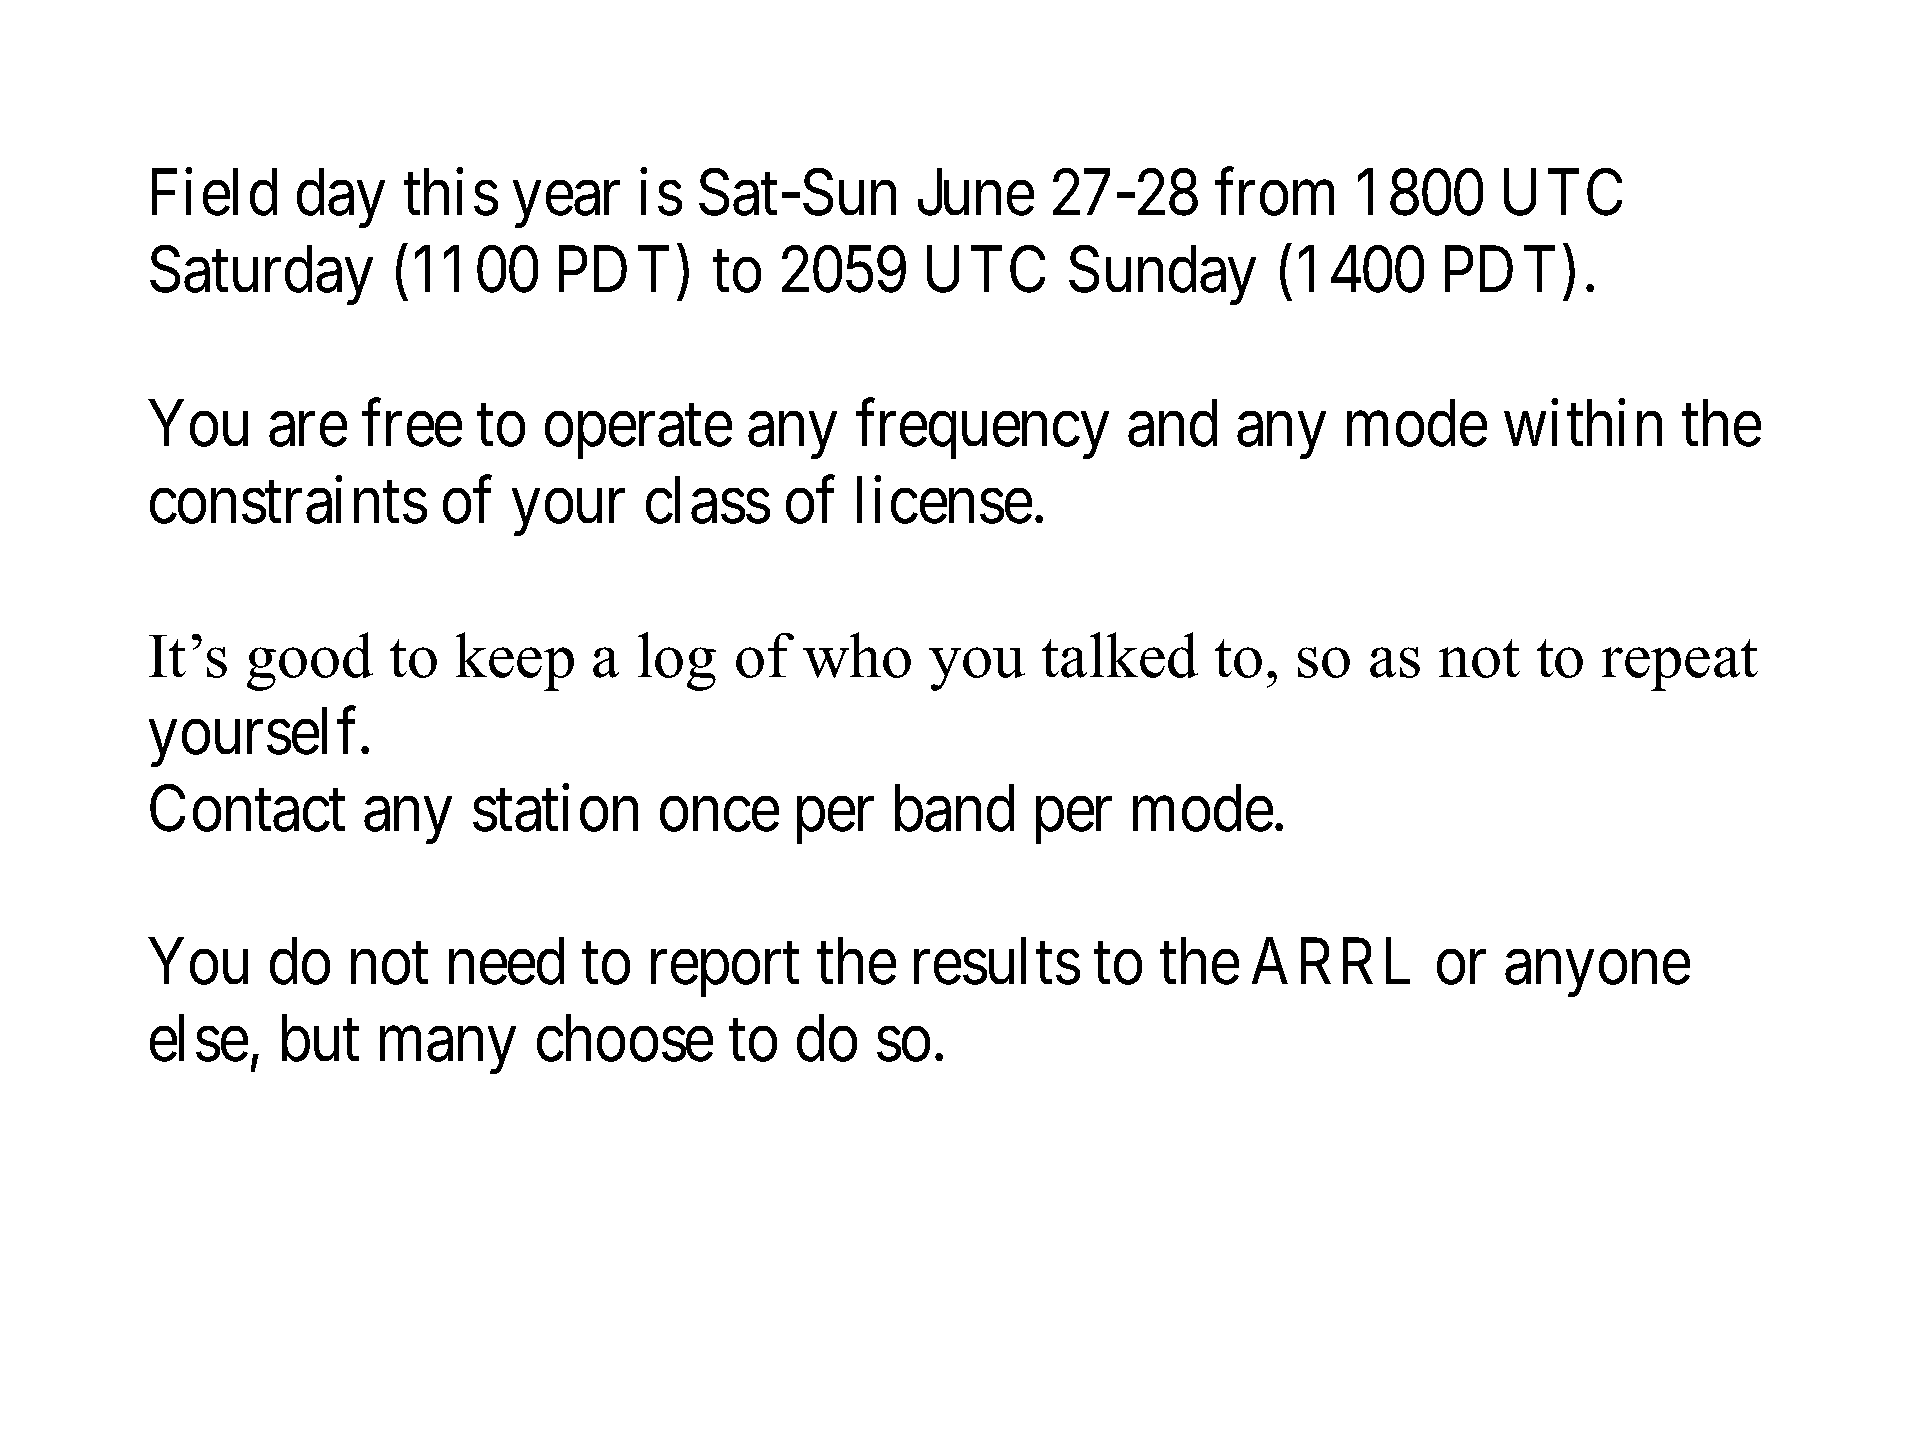 This document has height=1442, width=1922. What do you see at coordinates (1120, 655) in the document?
I see `talked` at bounding box center [1120, 655].
